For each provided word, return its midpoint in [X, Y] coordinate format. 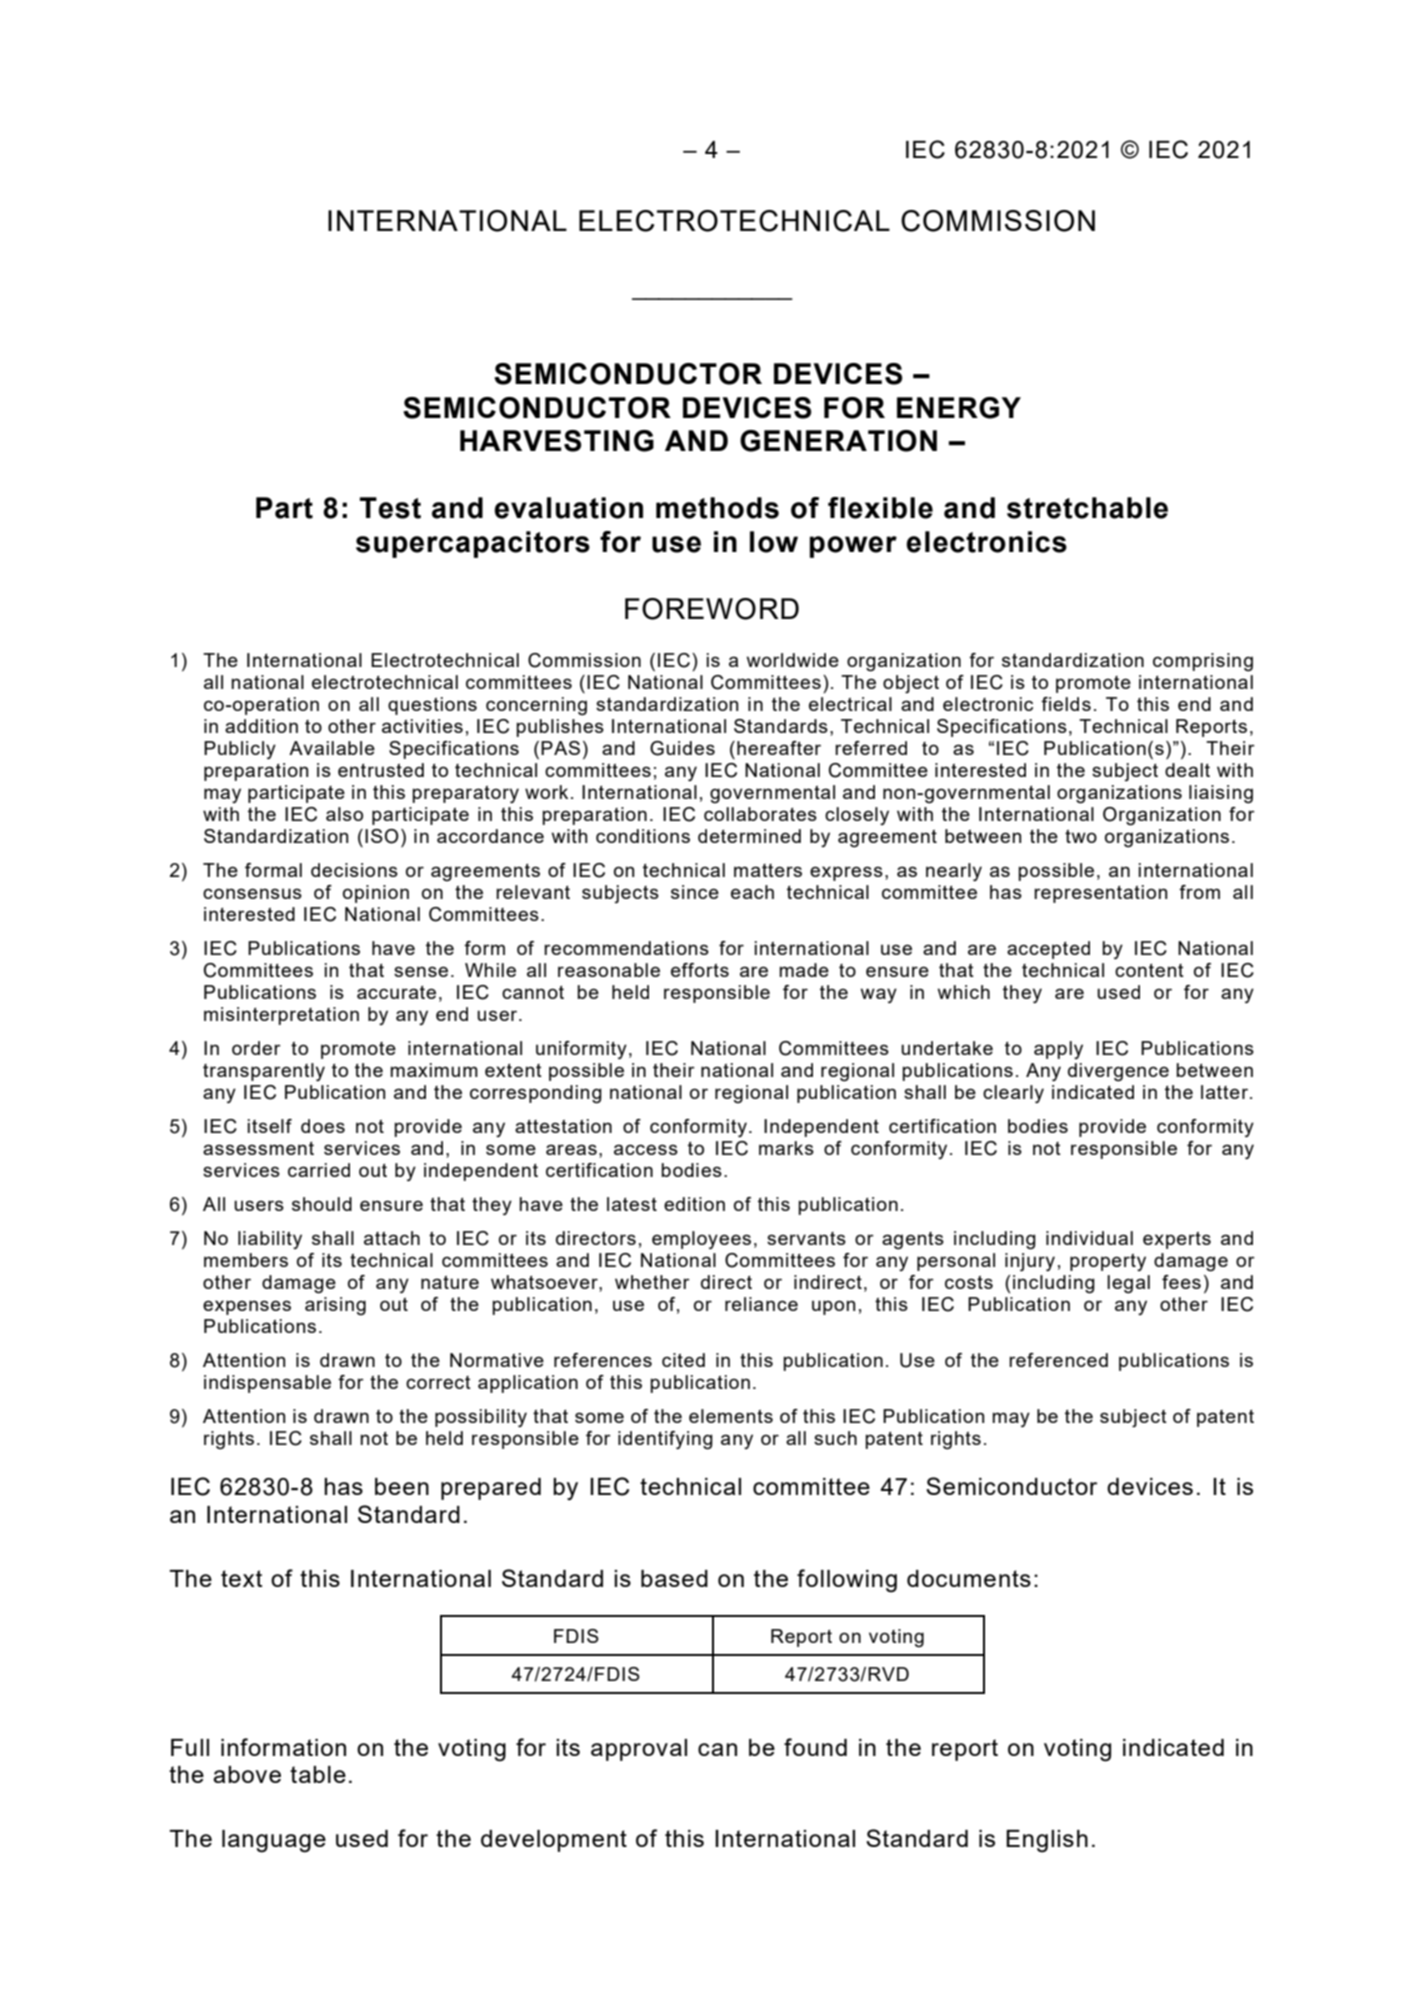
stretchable [1087, 508]
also [344, 814]
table [318, 1774]
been [402, 1486]
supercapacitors [473, 544]
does [323, 1126]
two [1081, 836]
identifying [665, 1440]
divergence [1118, 1072]
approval [639, 1750]
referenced [1058, 1360]
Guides [682, 748]
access [646, 1149]
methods [717, 508]
